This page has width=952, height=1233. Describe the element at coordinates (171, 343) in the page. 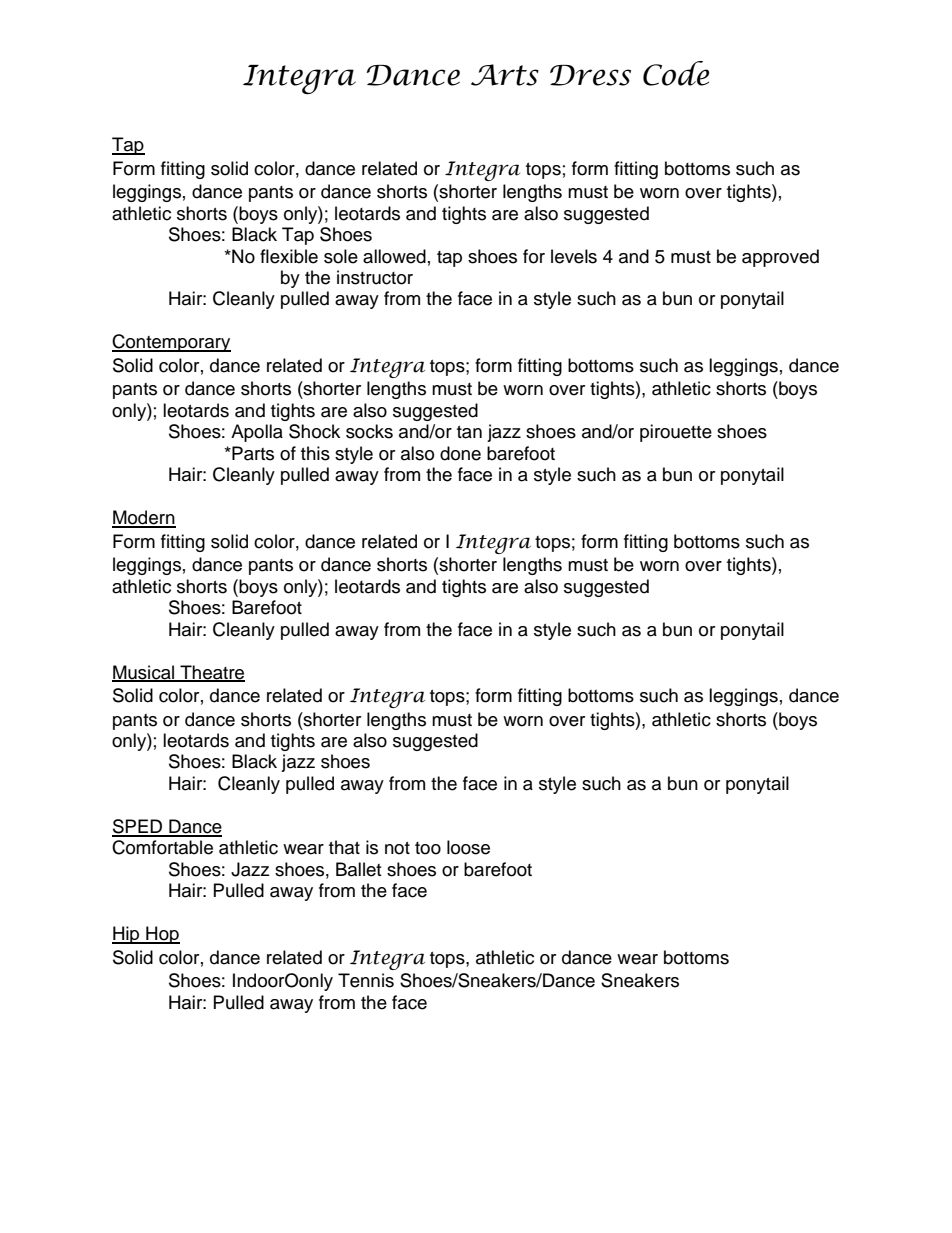

I see `Contemporary` at that location.
